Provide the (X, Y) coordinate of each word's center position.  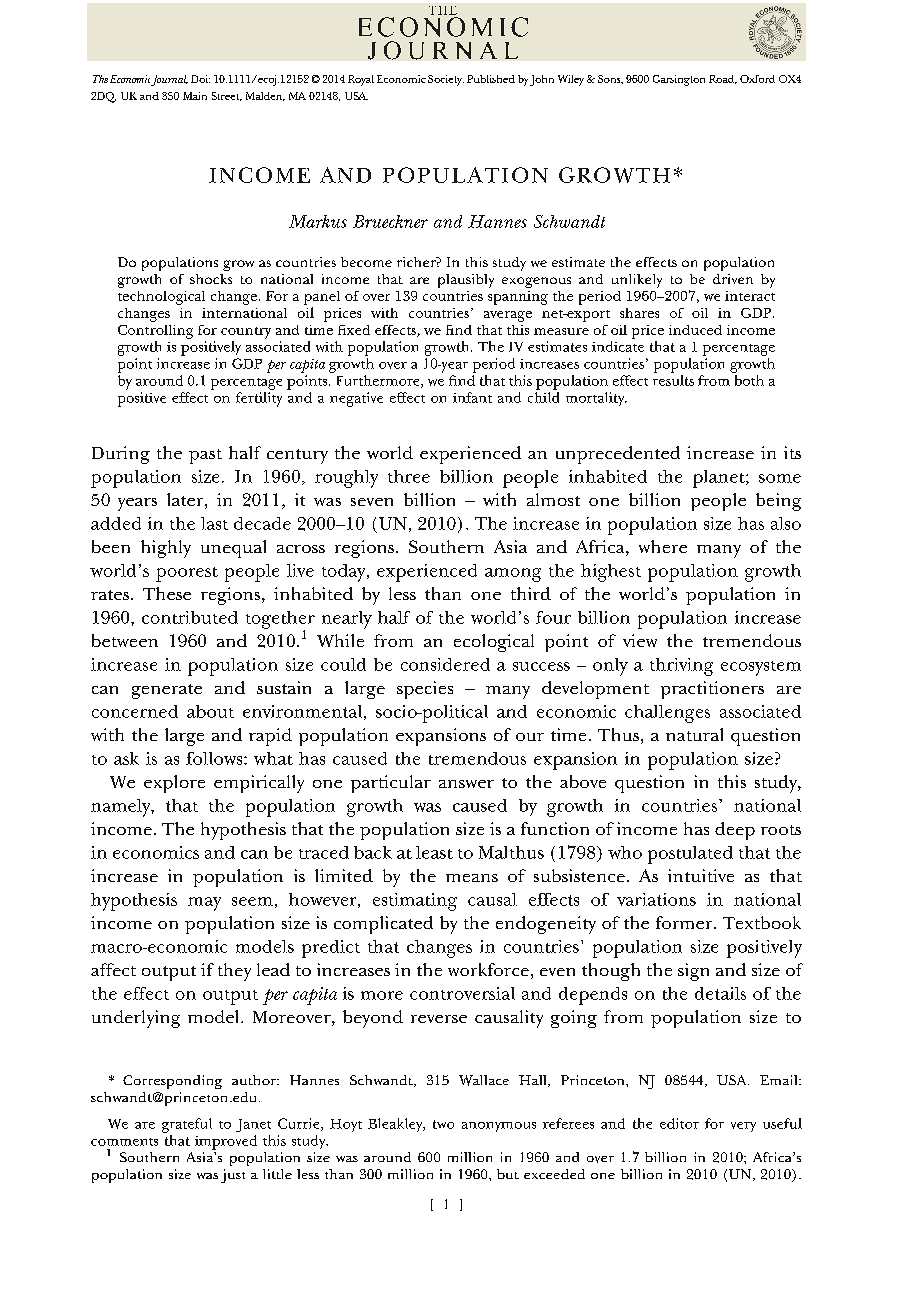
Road (723, 79)
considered (445, 664)
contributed (190, 617)
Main (195, 96)
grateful (187, 1125)
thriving (681, 667)
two (443, 1124)
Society (446, 80)
